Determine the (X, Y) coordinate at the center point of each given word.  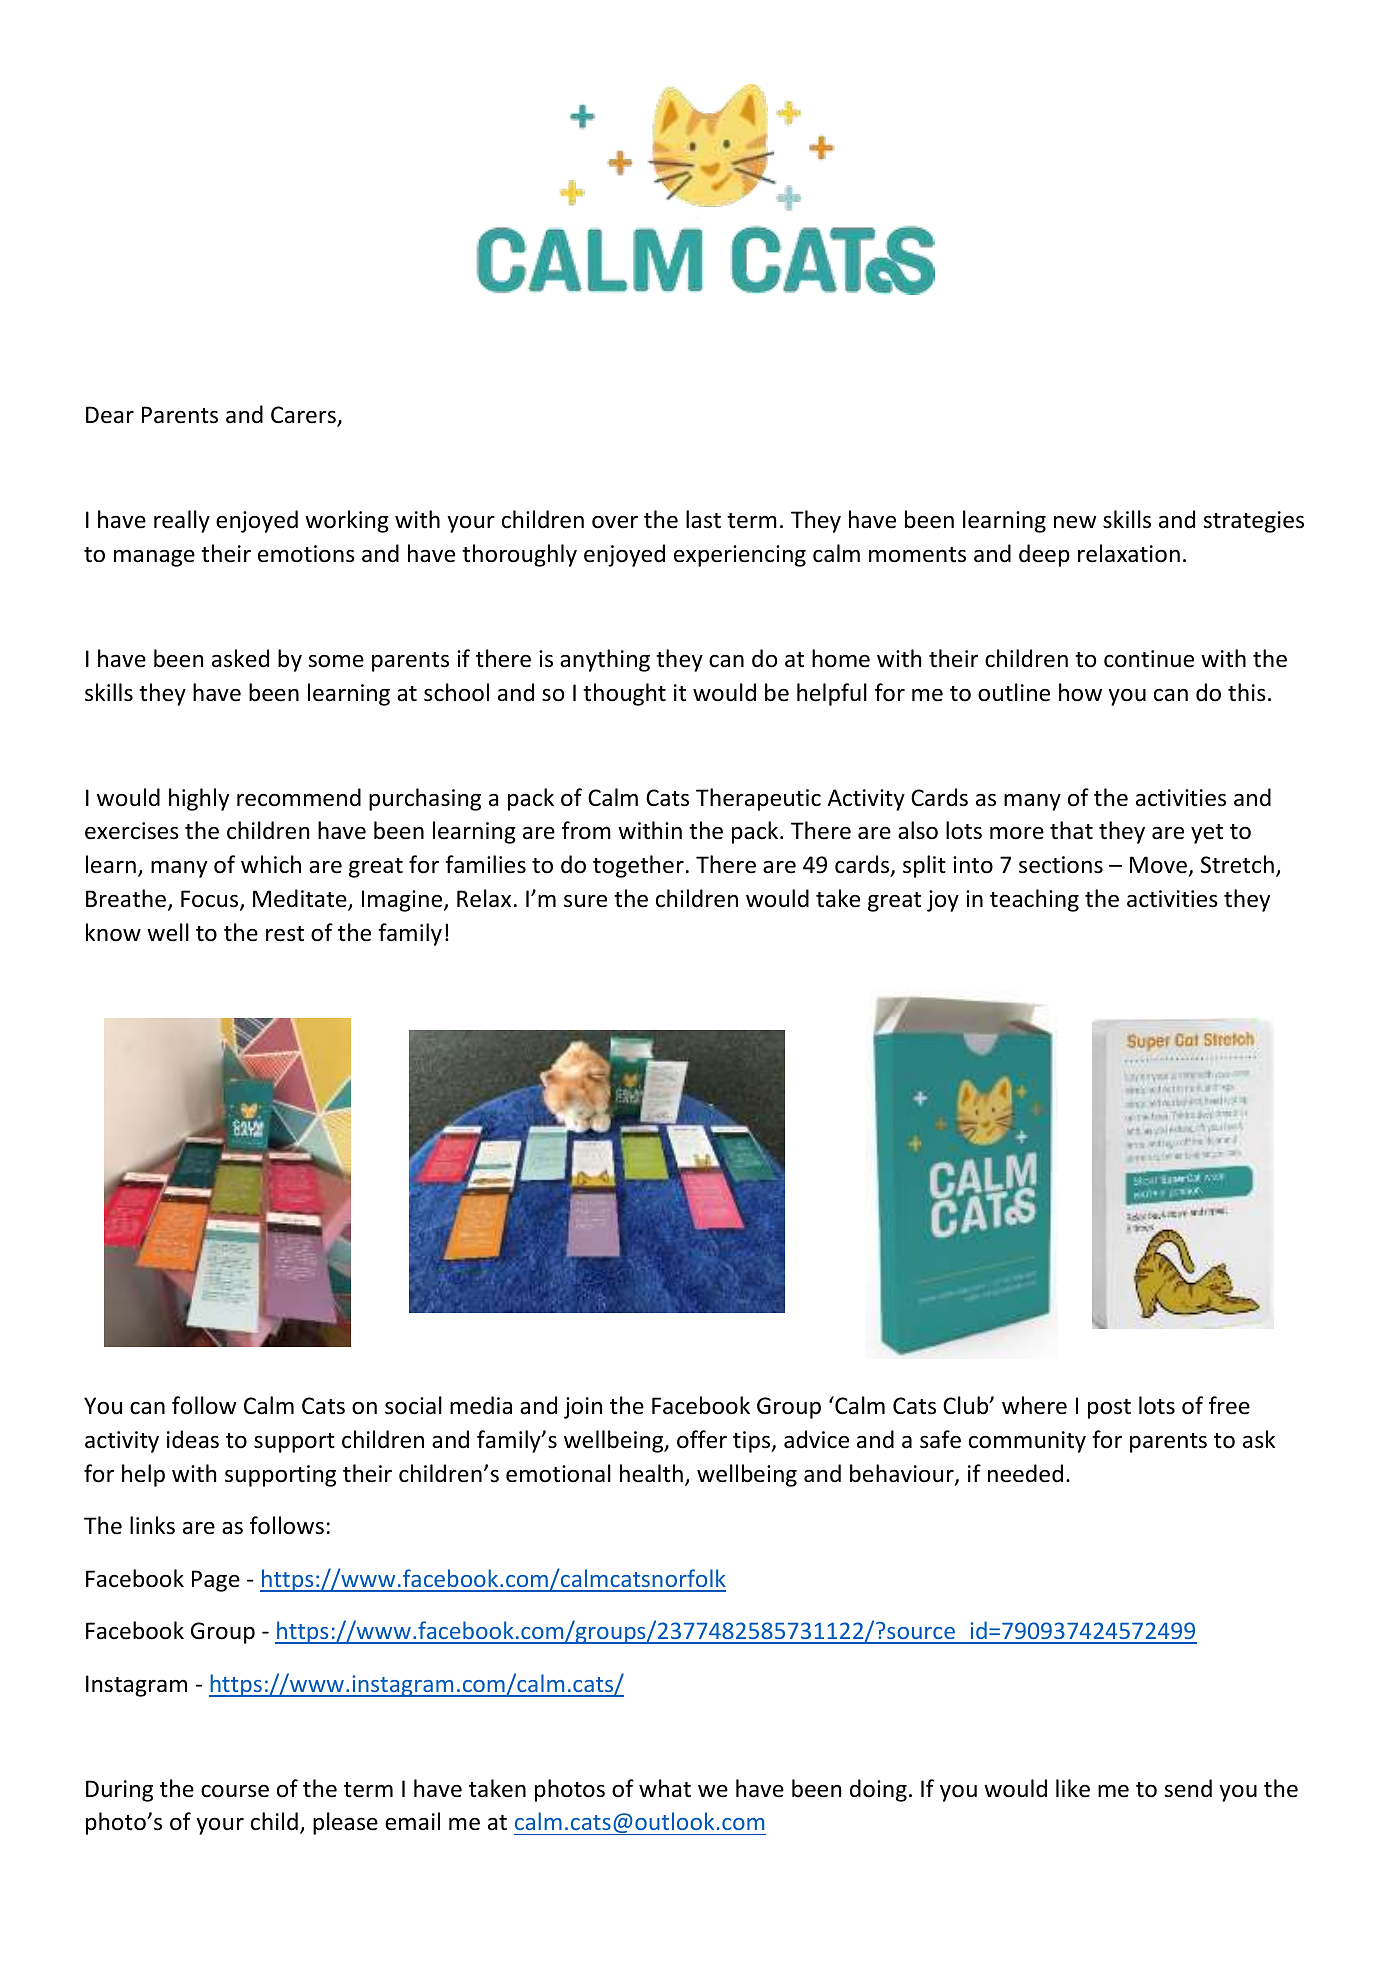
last (703, 519)
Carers (304, 416)
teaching (1034, 900)
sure (585, 901)
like (1073, 1788)
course (235, 1791)
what (665, 1788)
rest (285, 934)
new (1075, 522)
